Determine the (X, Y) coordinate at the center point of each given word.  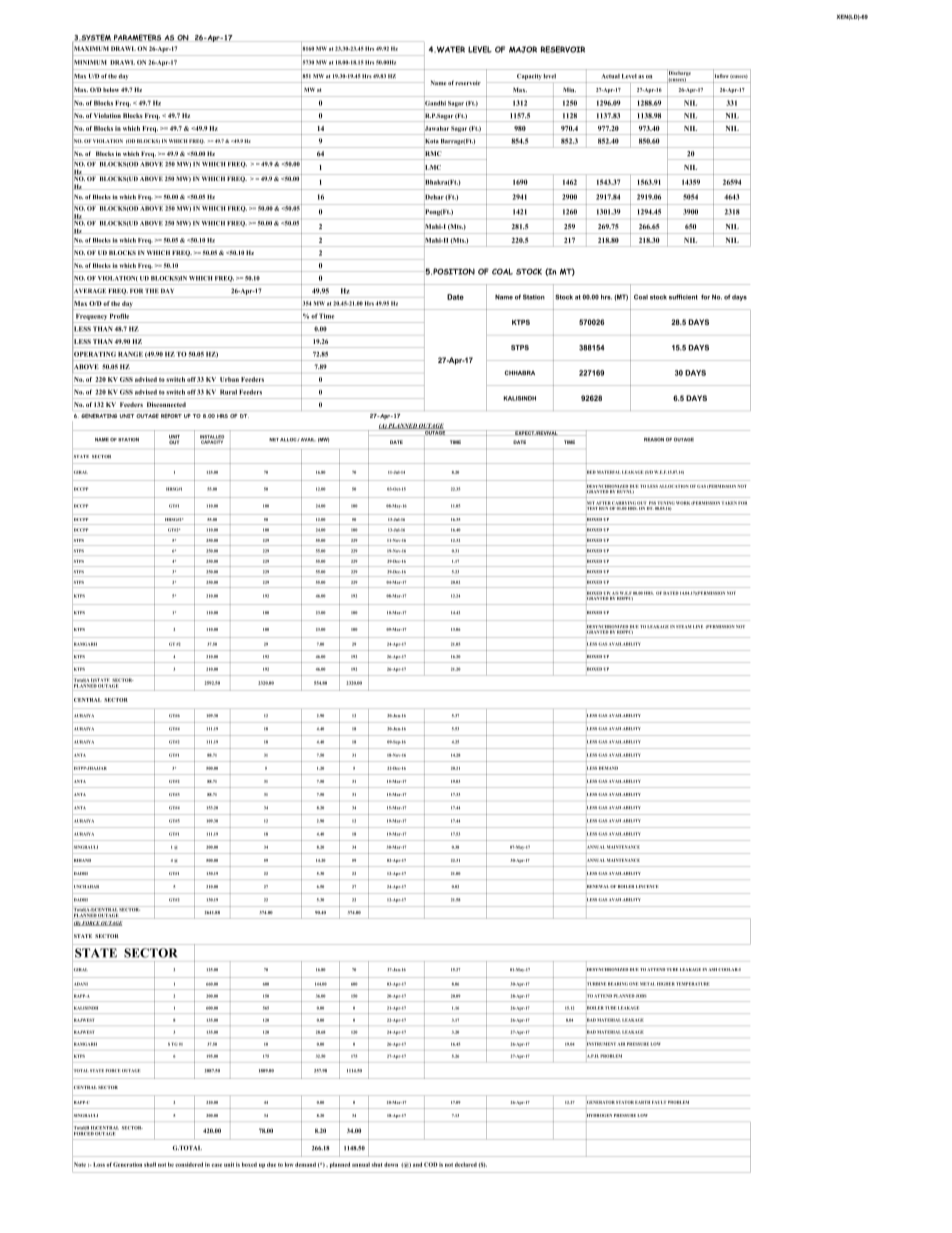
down (391, 1164)
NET (274, 440)
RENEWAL (598, 886)
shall (150, 1164)
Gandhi (435, 103)
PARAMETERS (137, 38)
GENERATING (99, 415)
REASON (654, 439)
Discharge (679, 73)
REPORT (171, 415)
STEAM (683, 626)
